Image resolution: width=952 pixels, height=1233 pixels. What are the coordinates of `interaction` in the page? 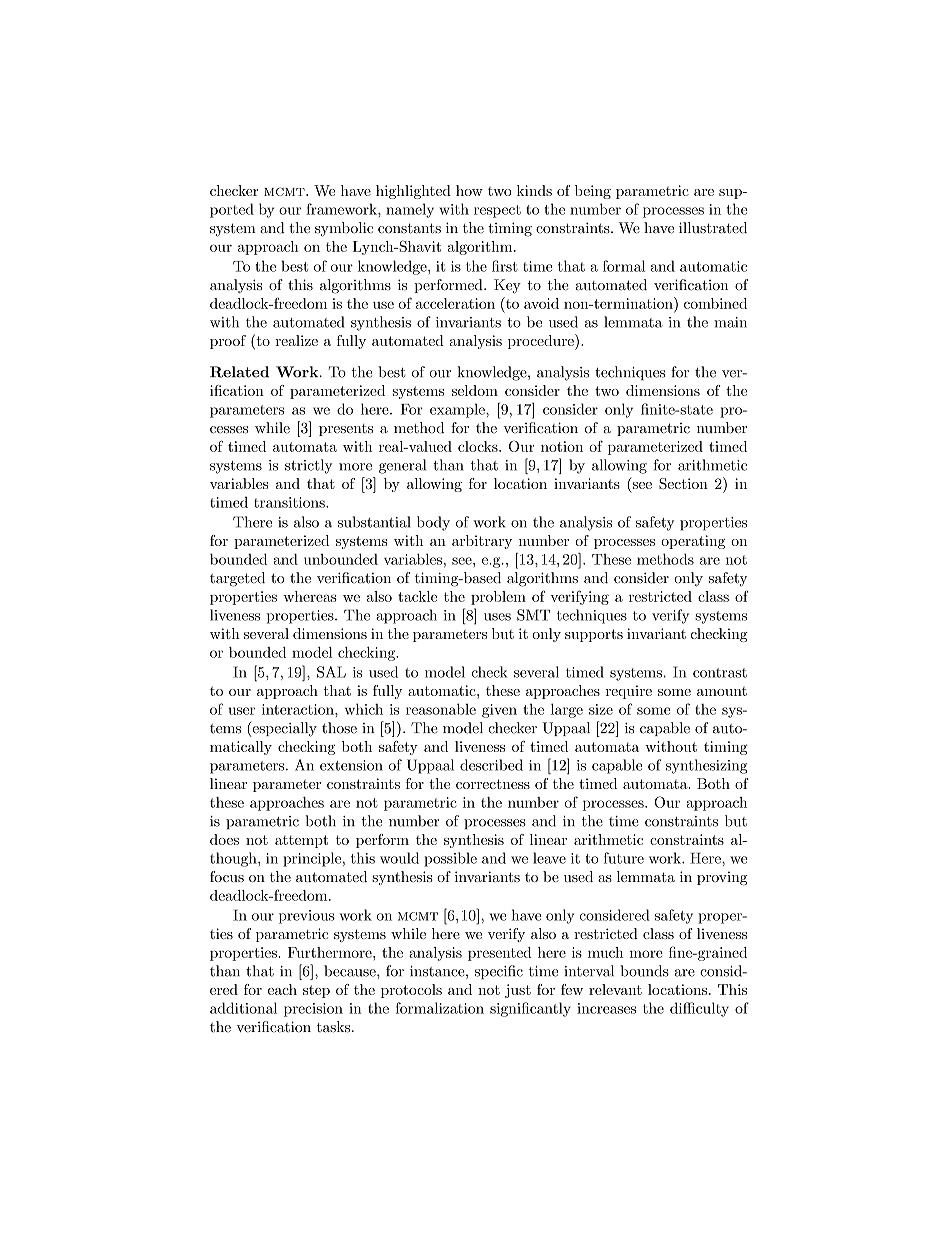 It's located at (299, 709).
